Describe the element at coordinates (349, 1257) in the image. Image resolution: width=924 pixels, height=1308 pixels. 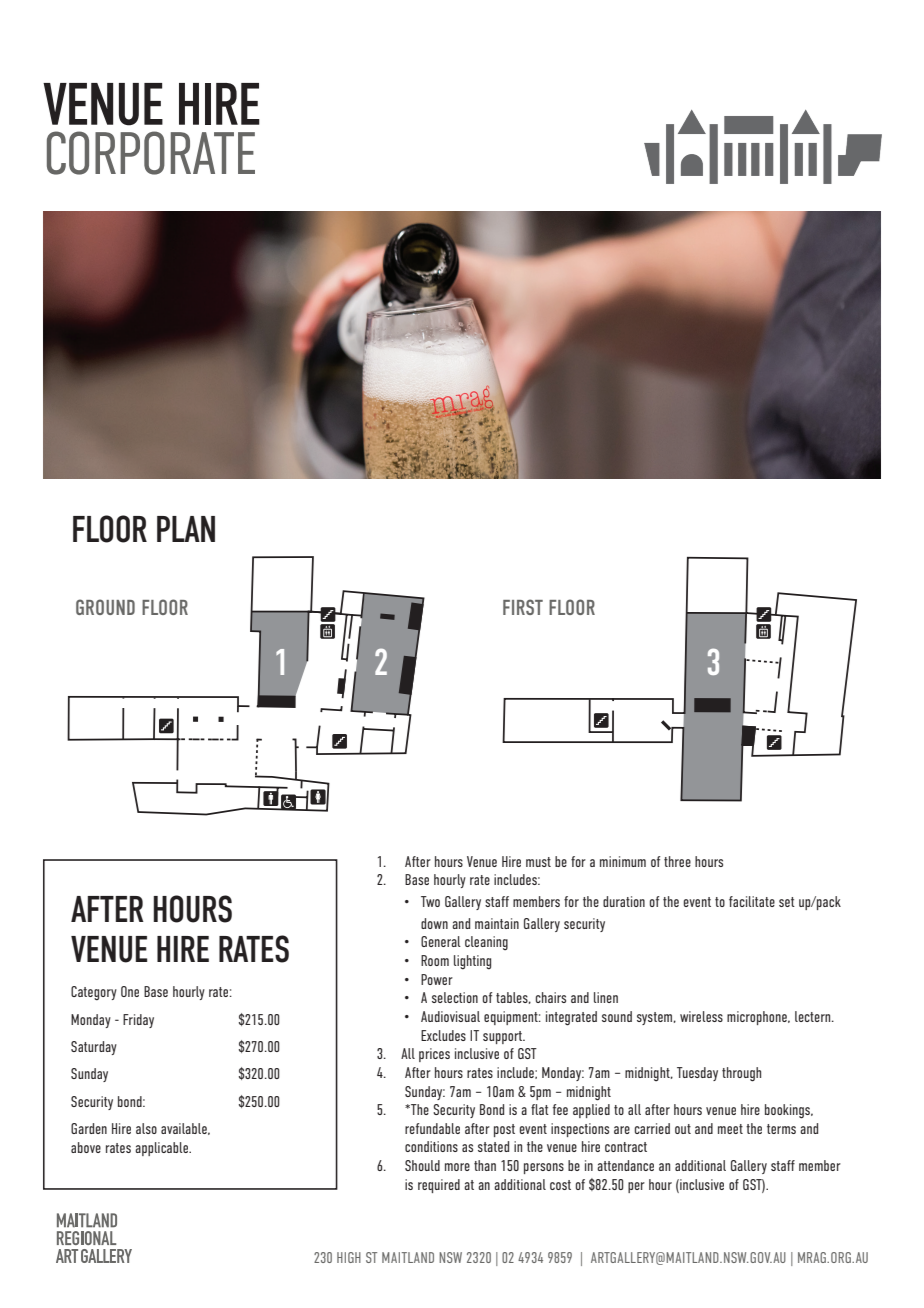
I see `HIGH` at that location.
